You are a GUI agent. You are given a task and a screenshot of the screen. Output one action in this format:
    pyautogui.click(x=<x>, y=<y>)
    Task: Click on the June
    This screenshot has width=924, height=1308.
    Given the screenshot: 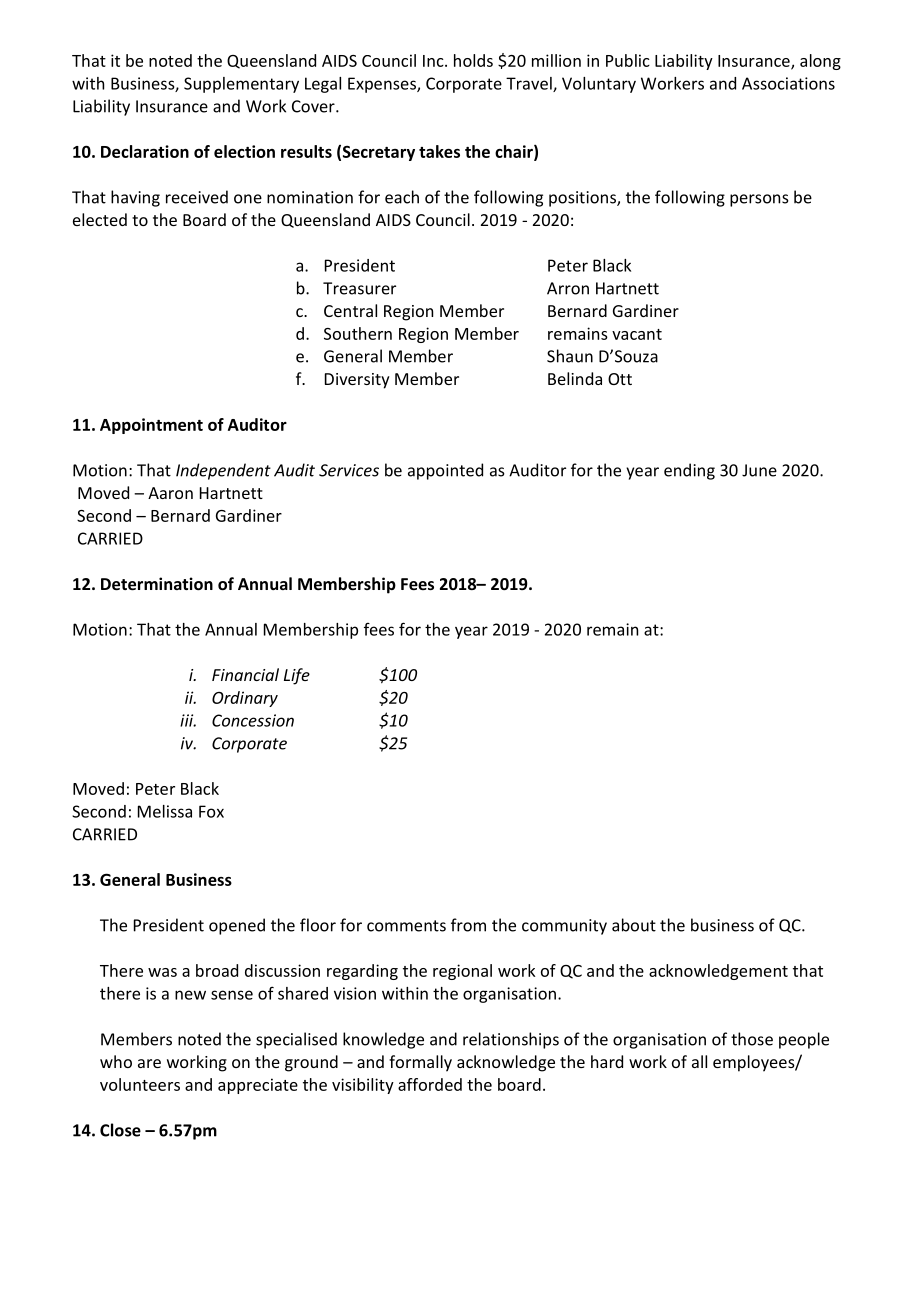 What is the action you would take?
    pyautogui.click(x=759, y=470)
